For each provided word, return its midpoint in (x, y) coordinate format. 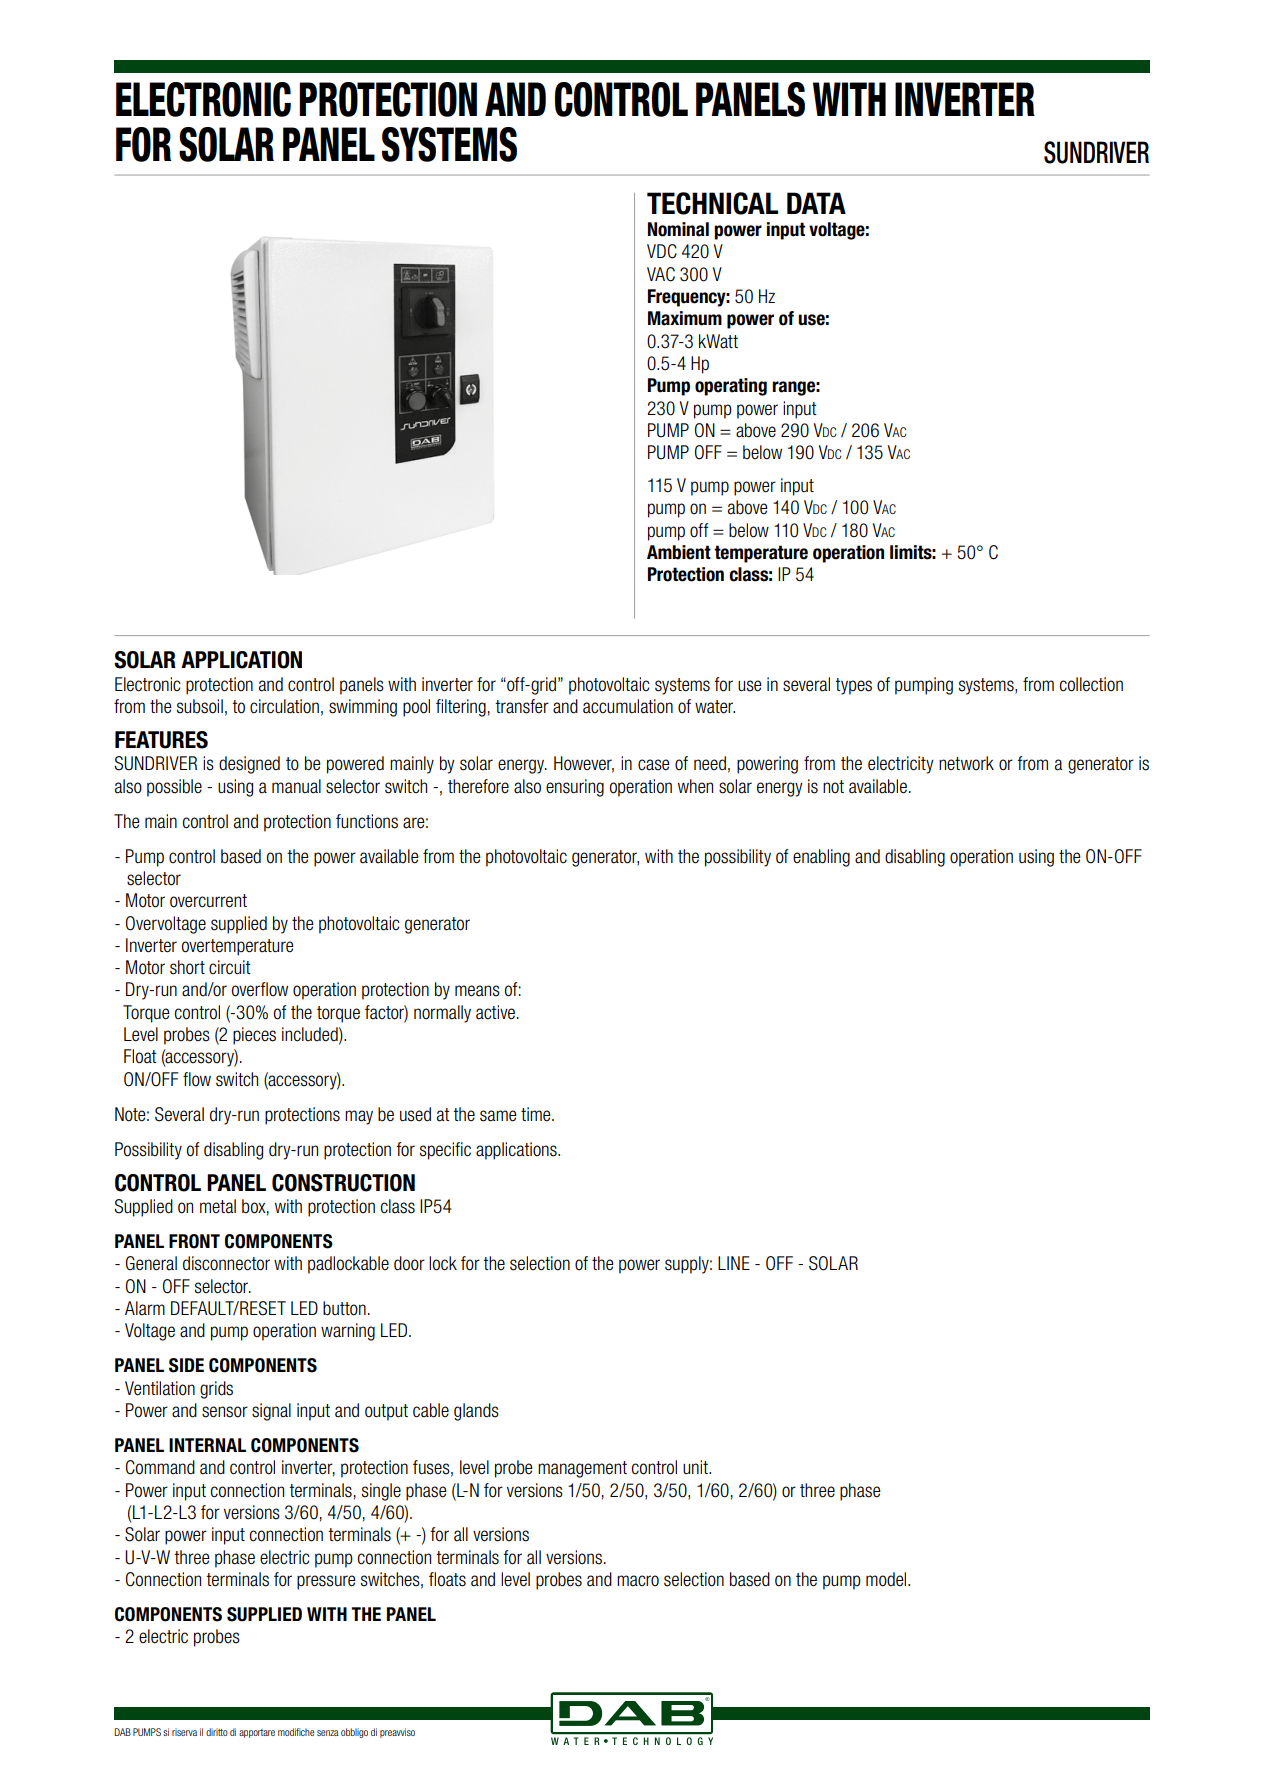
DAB (123, 1732)
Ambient (679, 552)
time (537, 1114)
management (582, 1469)
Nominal (678, 229)
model (887, 1579)
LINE (734, 1263)
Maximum (685, 318)
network (966, 763)
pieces (254, 1036)
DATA (816, 203)
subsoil (200, 706)
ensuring (575, 788)
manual (296, 786)
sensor (225, 1412)
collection (1091, 684)
